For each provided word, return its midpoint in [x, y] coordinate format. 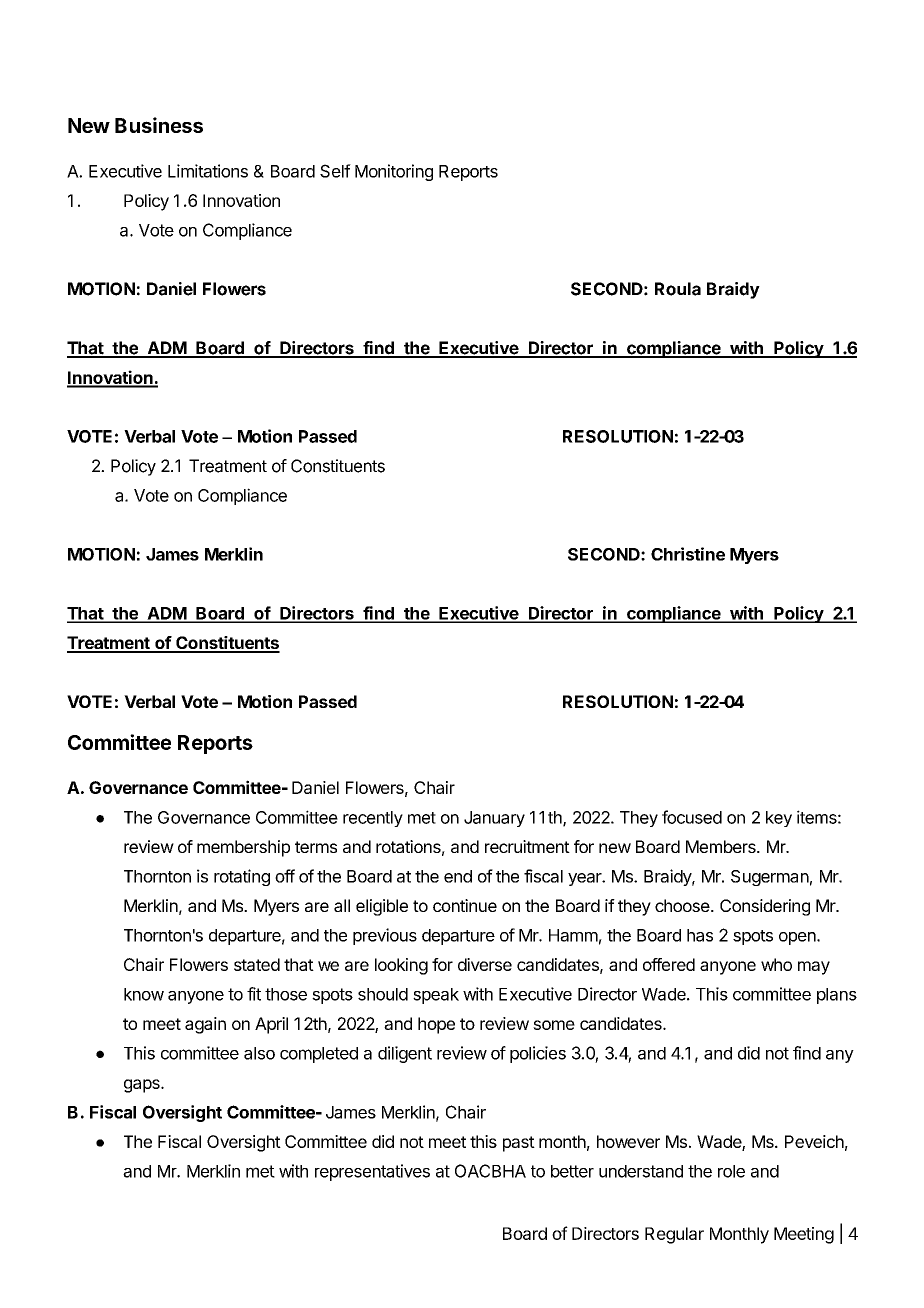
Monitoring [394, 172]
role [731, 1171]
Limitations [208, 171]
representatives [372, 1172]
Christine [688, 554]
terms [316, 847]
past [519, 1144]
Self [335, 171]
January [494, 819]
